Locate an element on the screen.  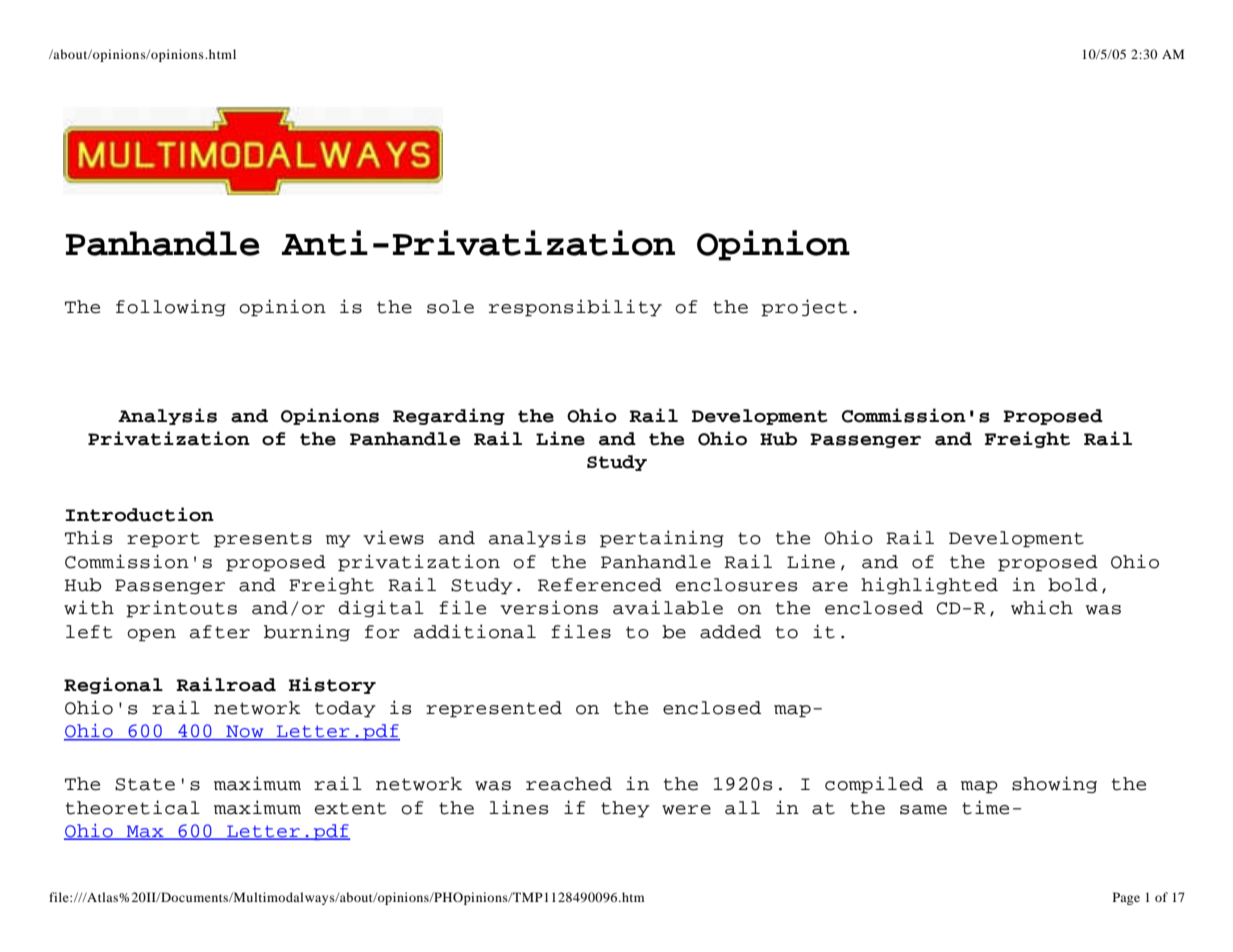
responsibility is located at coordinates (575, 308).
